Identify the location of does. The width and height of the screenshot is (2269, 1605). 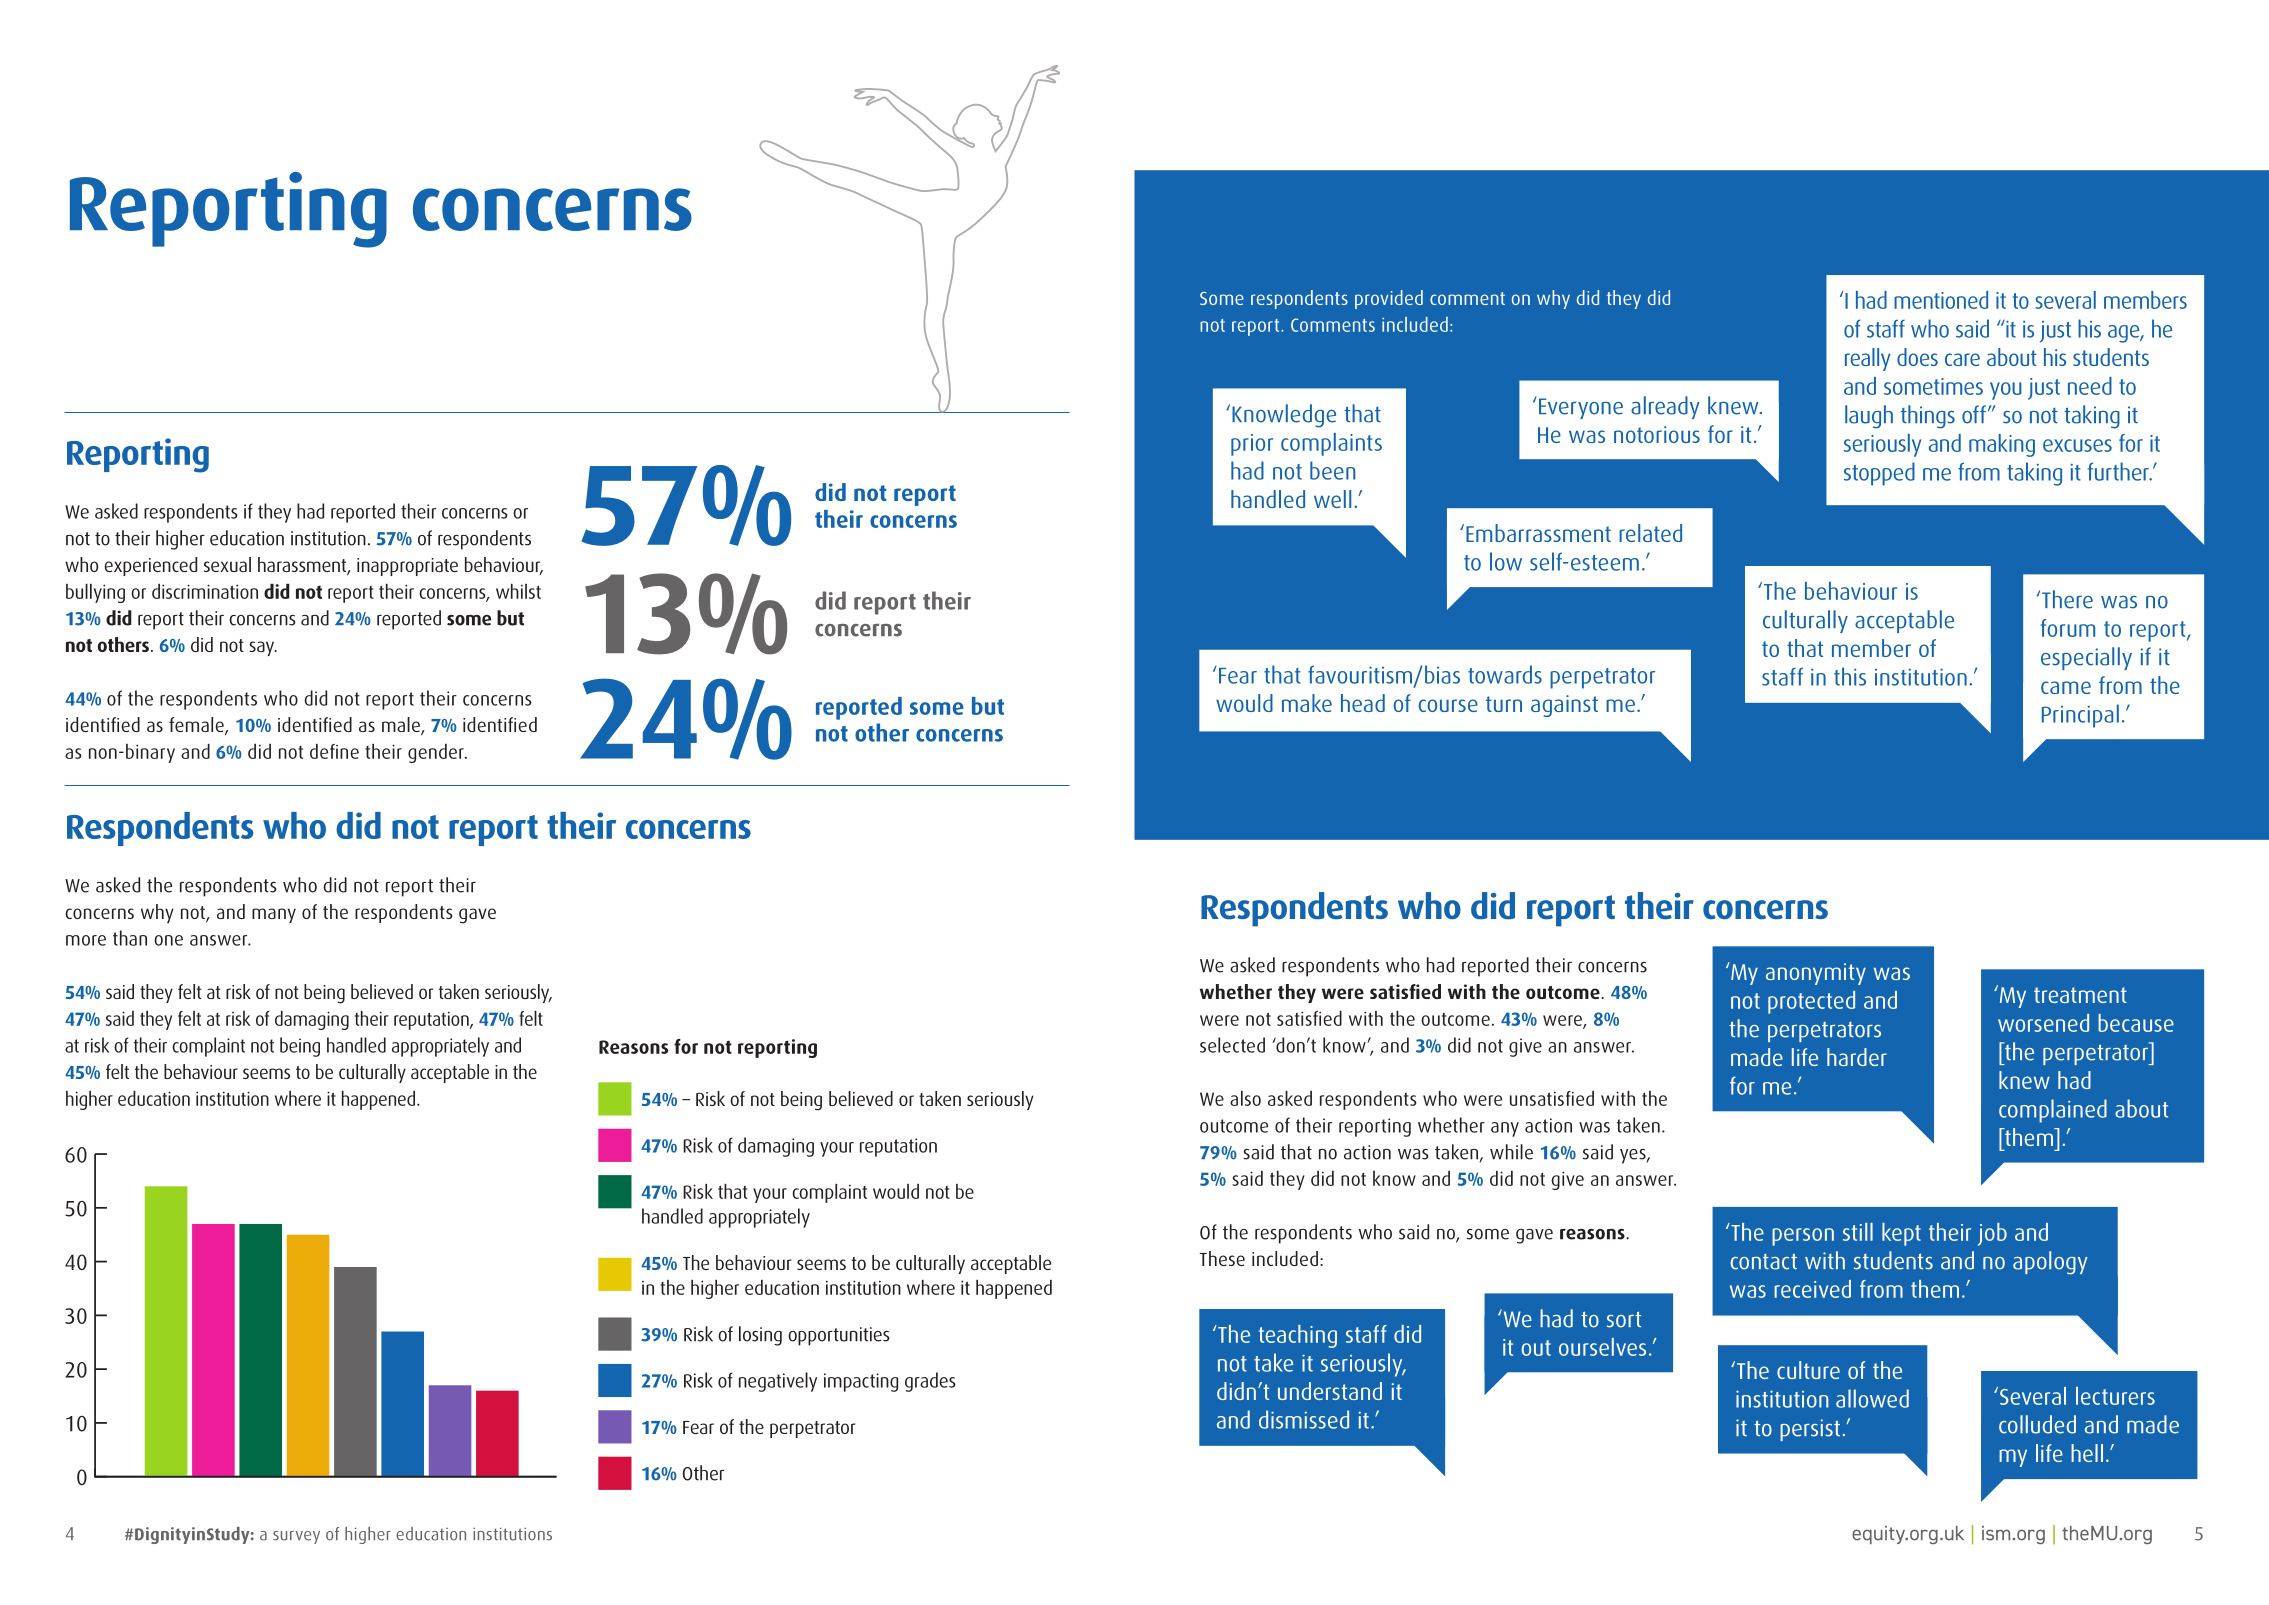
(1917, 357).
